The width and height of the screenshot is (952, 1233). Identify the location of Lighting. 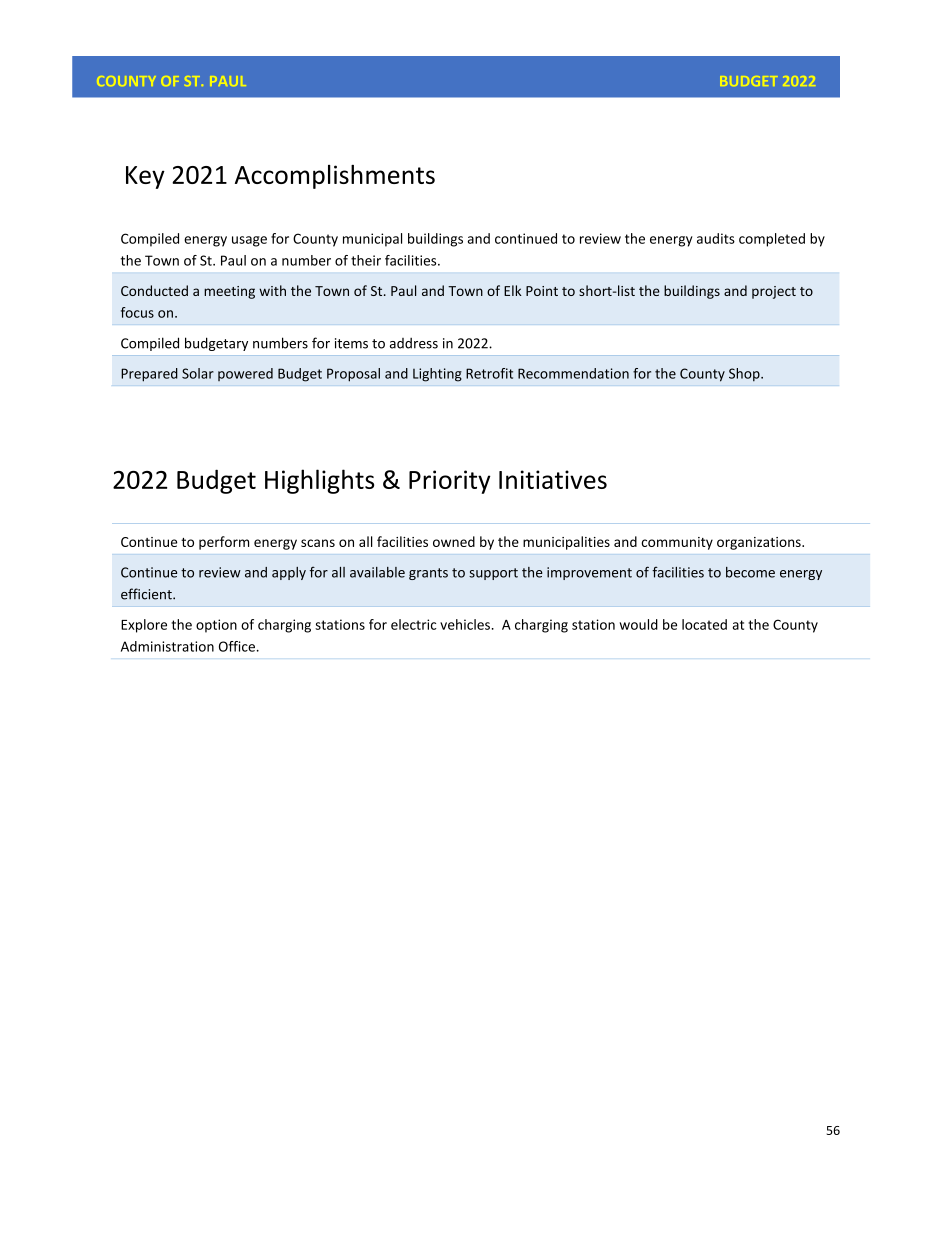
(437, 375).
